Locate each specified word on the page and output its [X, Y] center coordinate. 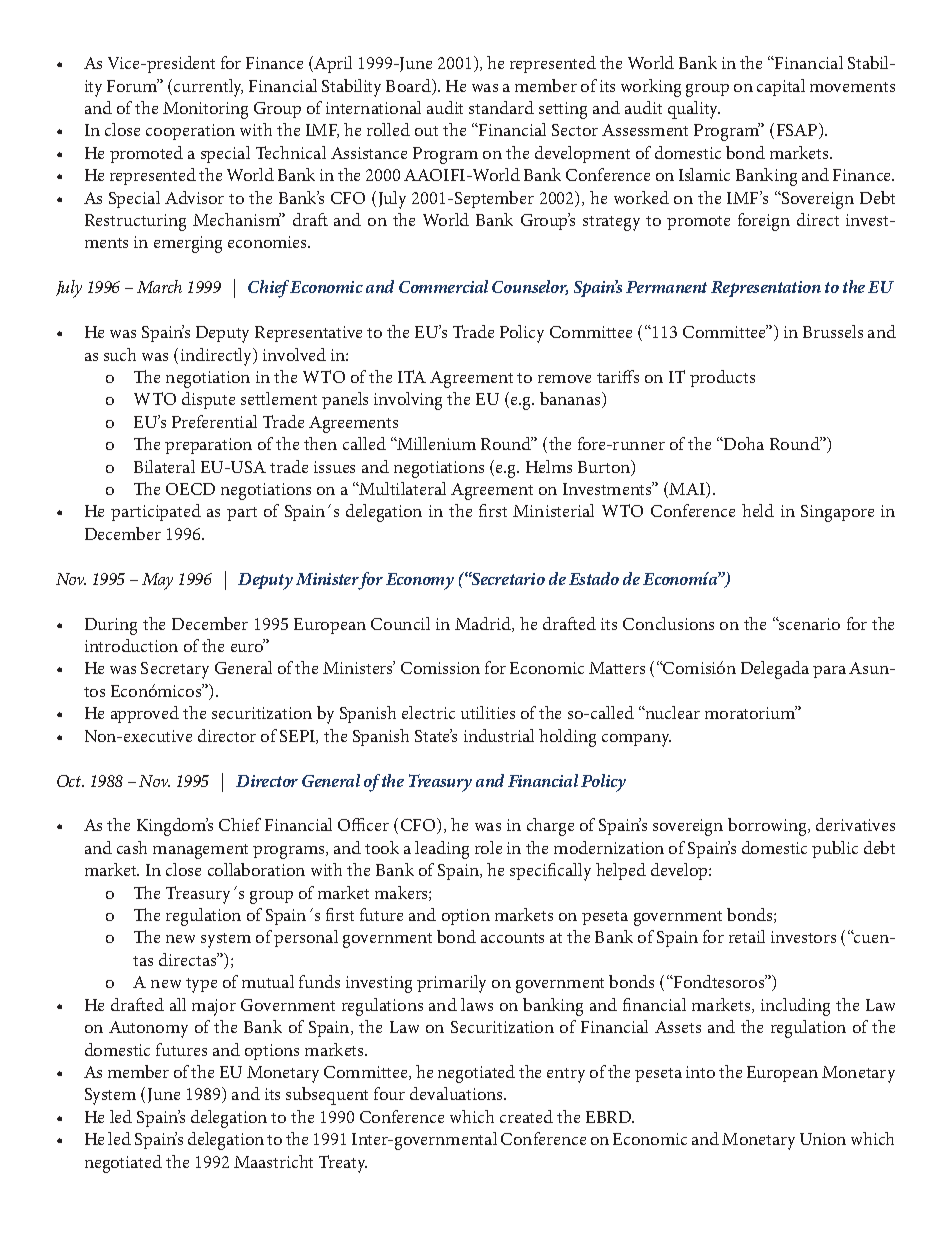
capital [781, 87]
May [157, 581]
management [200, 851]
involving [408, 401]
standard [501, 107]
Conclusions [668, 623]
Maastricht [273, 1161]
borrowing [768, 827]
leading [442, 850]
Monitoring [205, 110]
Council [400, 623]
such [120, 354]
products [722, 378]
